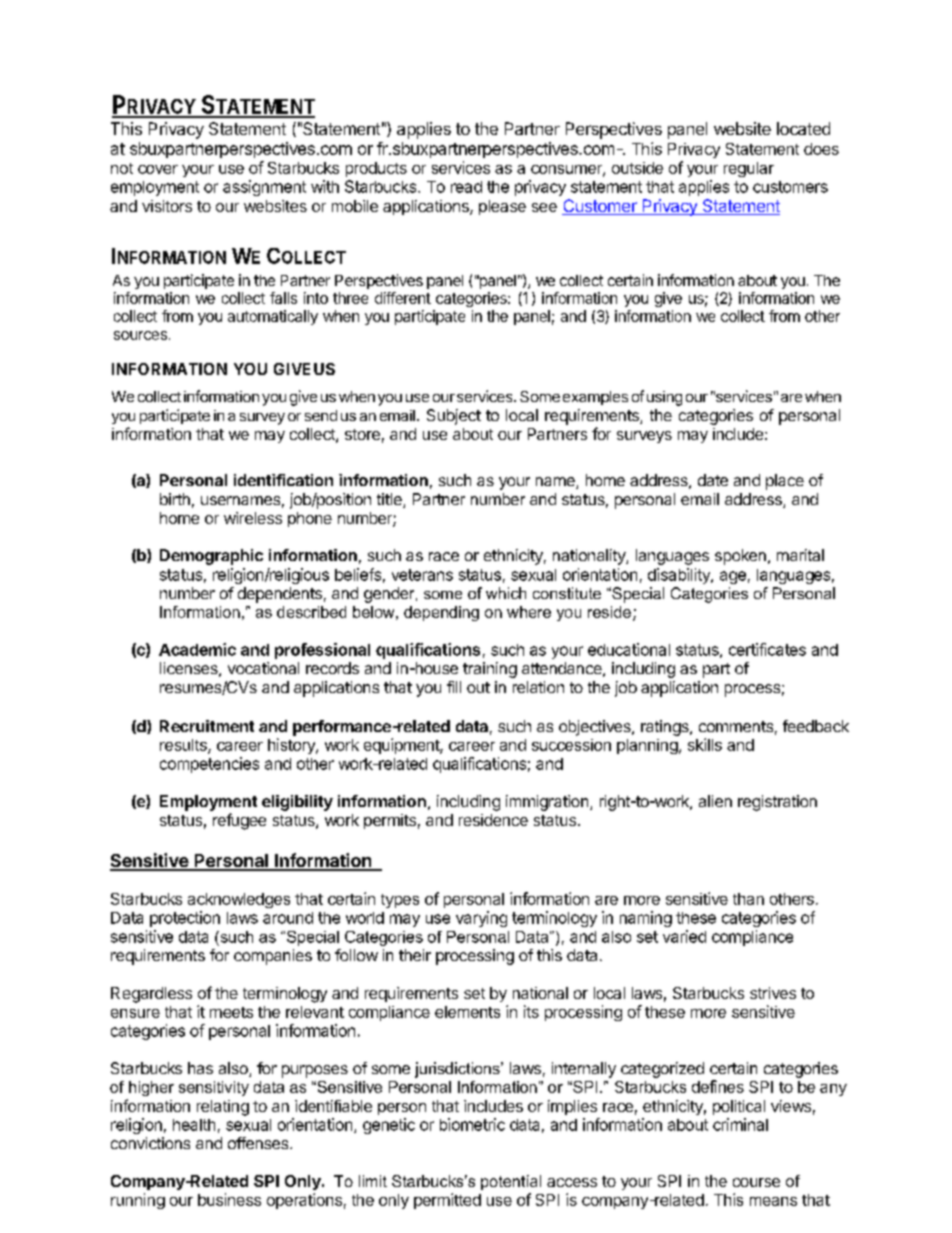 This page has height=1233, width=952. I want to click on than, so click(748, 899).
